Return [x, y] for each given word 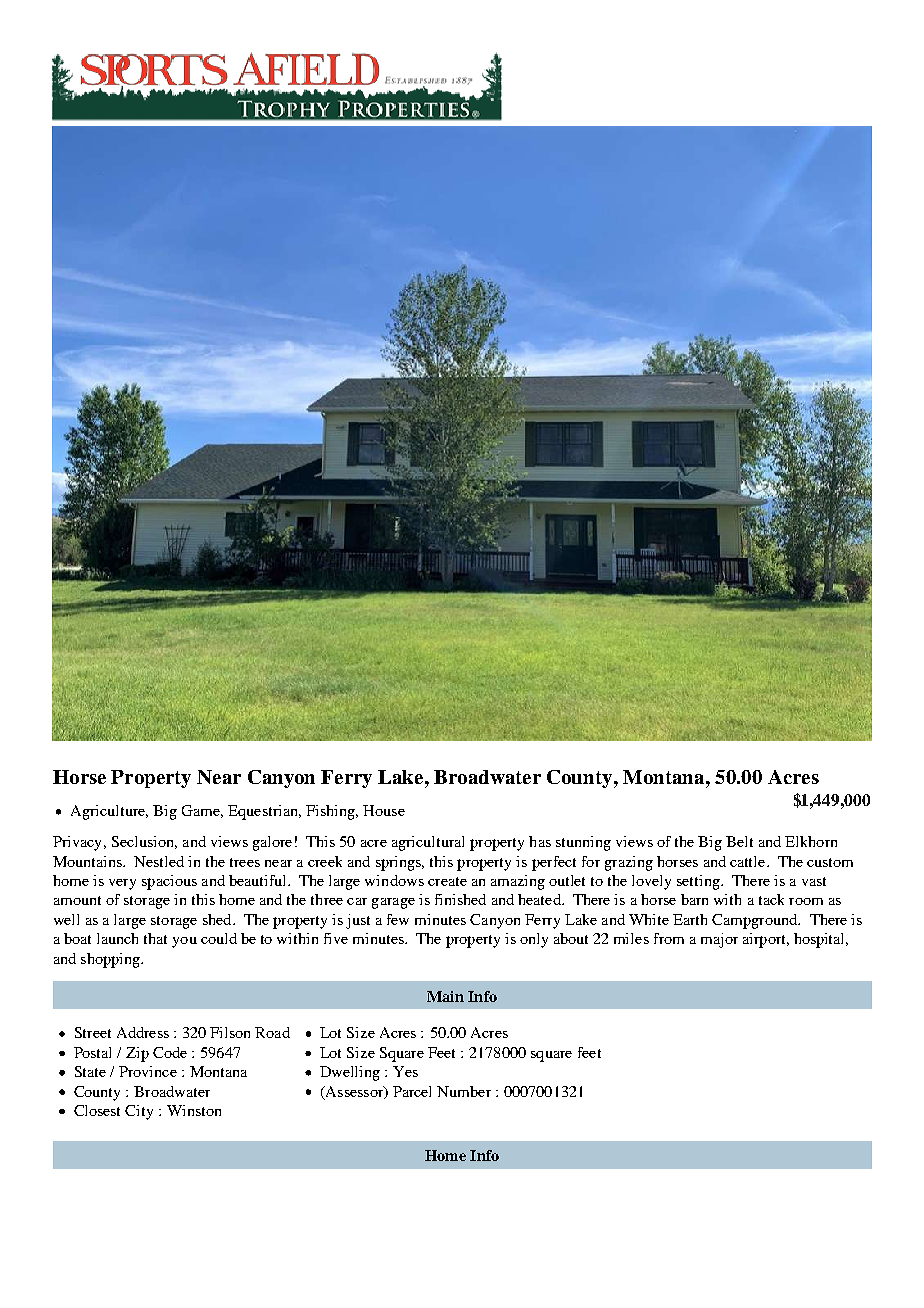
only [534, 940]
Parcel [412, 1091]
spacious [169, 882]
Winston [194, 1110]
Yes [405, 1071]
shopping [111, 960]
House [384, 810]
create [447, 881]
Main [445, 996]
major [719, 940]
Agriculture [109, 812]
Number [464, 1091]
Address [143, 1032]
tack [771, 899]
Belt [739, 841]
